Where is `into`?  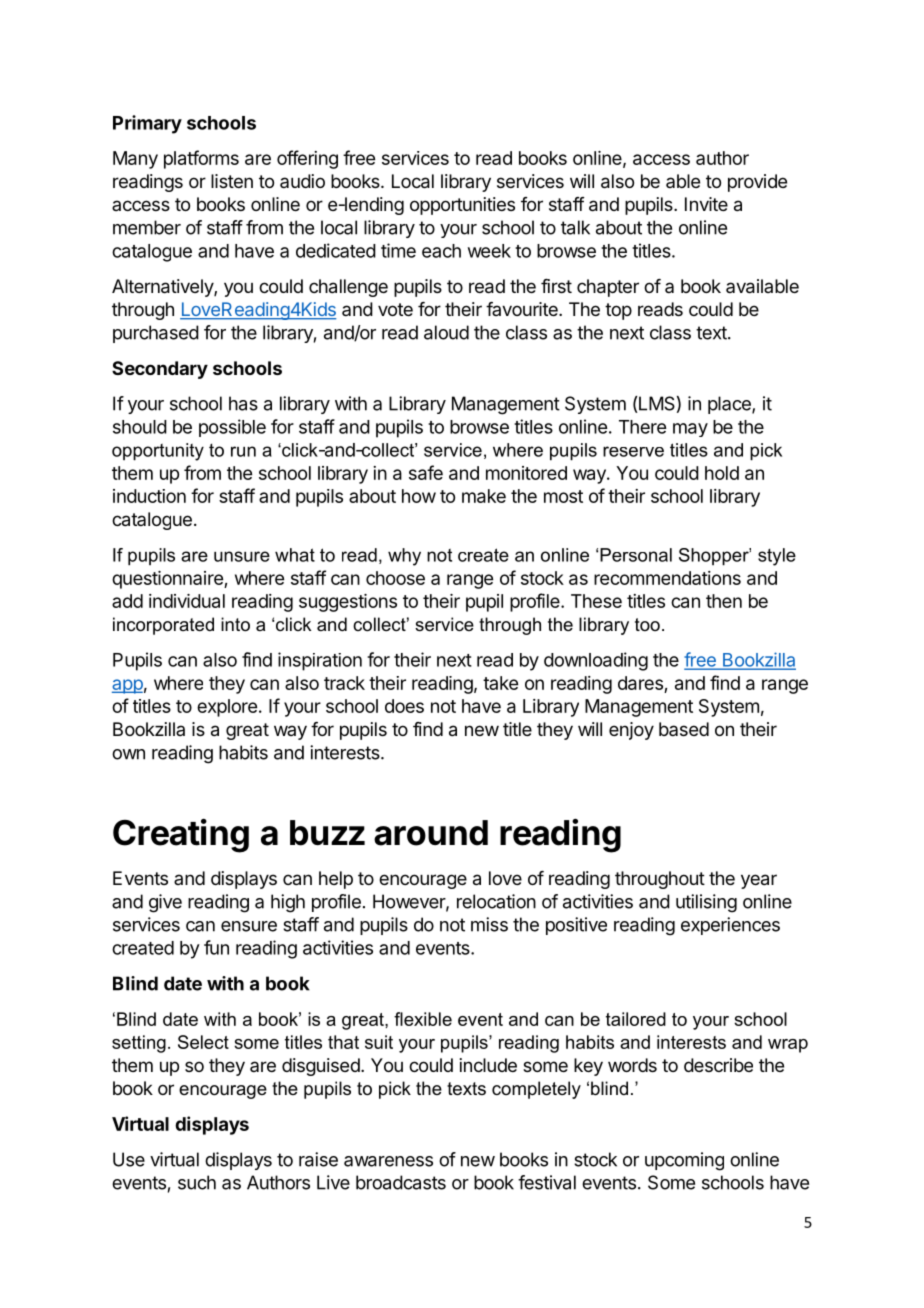 into is located at coordinates (235, 624).
